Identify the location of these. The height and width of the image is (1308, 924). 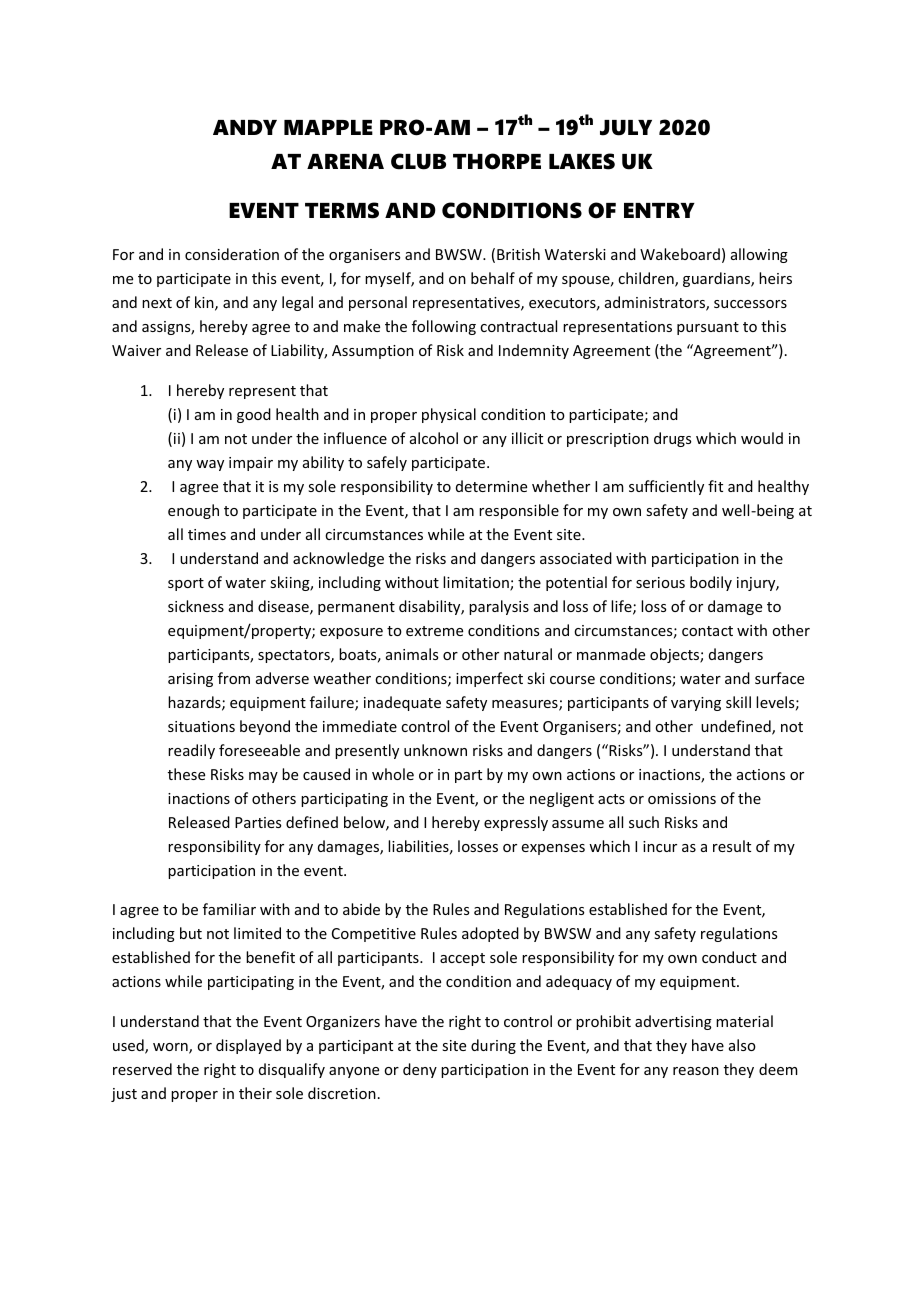
(186, 774).
